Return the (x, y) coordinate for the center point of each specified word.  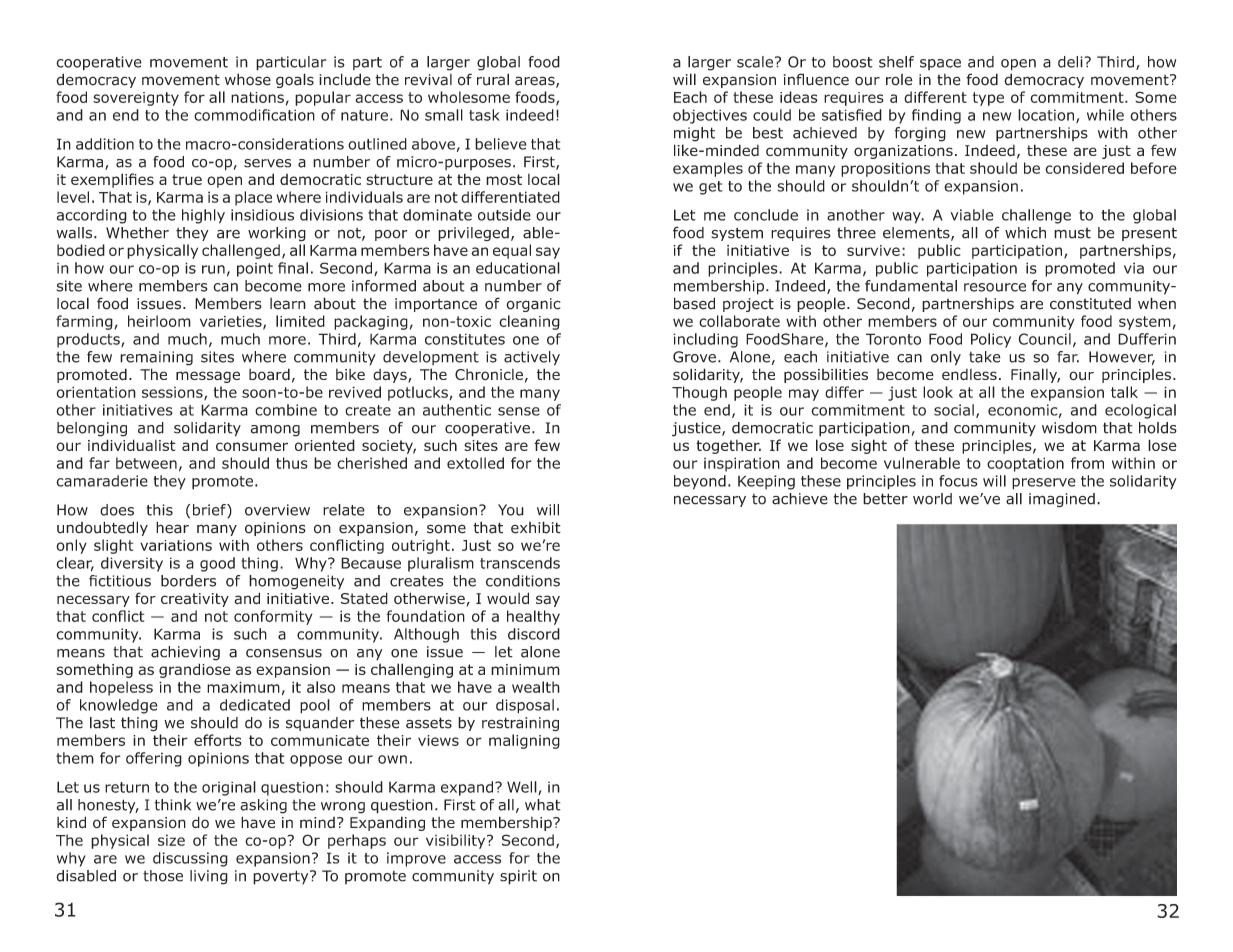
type (988, 99)
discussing (190, 859)
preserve (1044, 484)
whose (248, 79)
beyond (700, 482)
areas (536, 82)
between (146, 463)
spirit (518, 877)
